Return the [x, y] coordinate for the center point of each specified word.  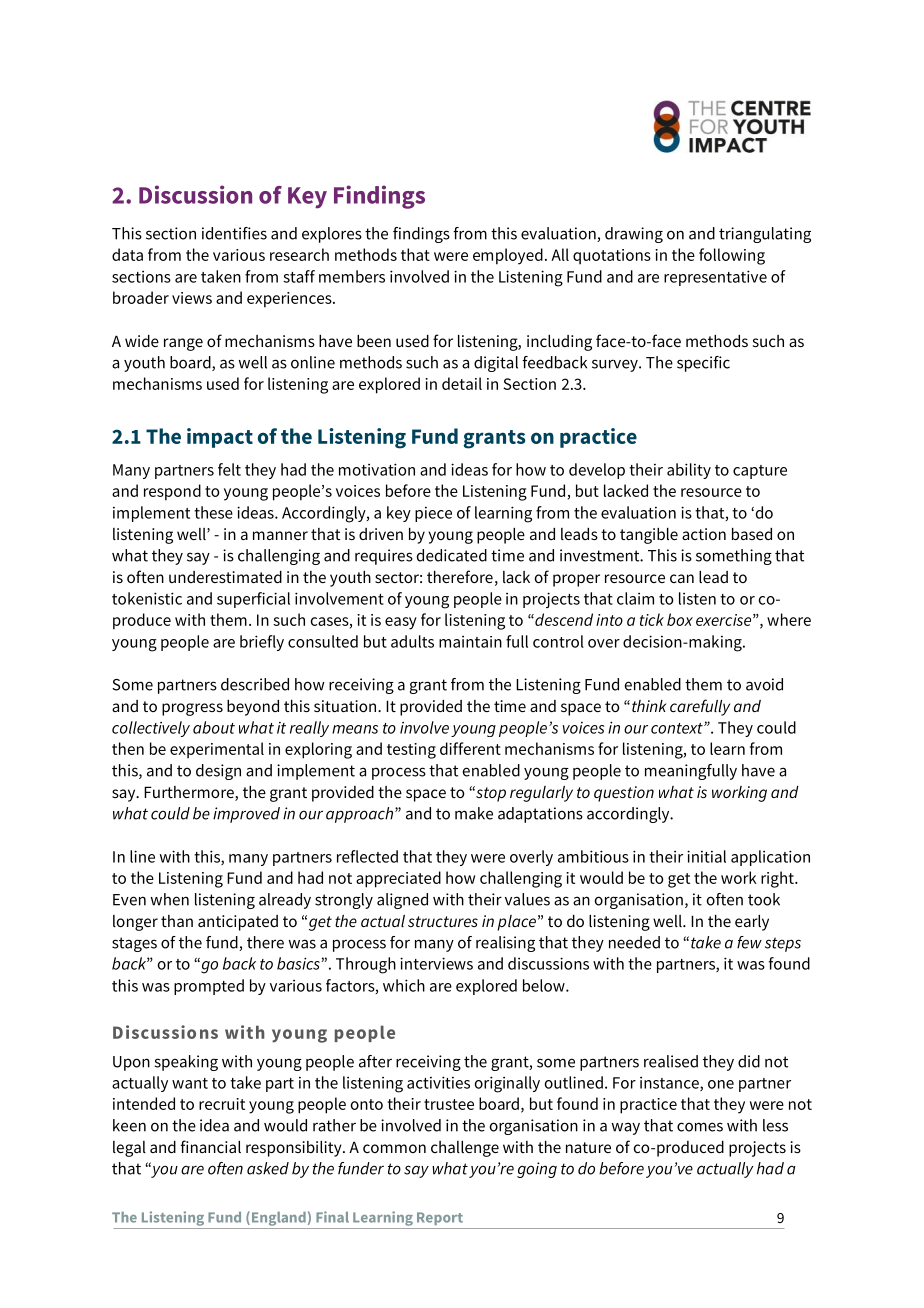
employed [508, 256]
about [214, 727]
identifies [234, 233]
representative [715, 278]
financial [210, 1146]
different [470, 748]
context [678, 728]
